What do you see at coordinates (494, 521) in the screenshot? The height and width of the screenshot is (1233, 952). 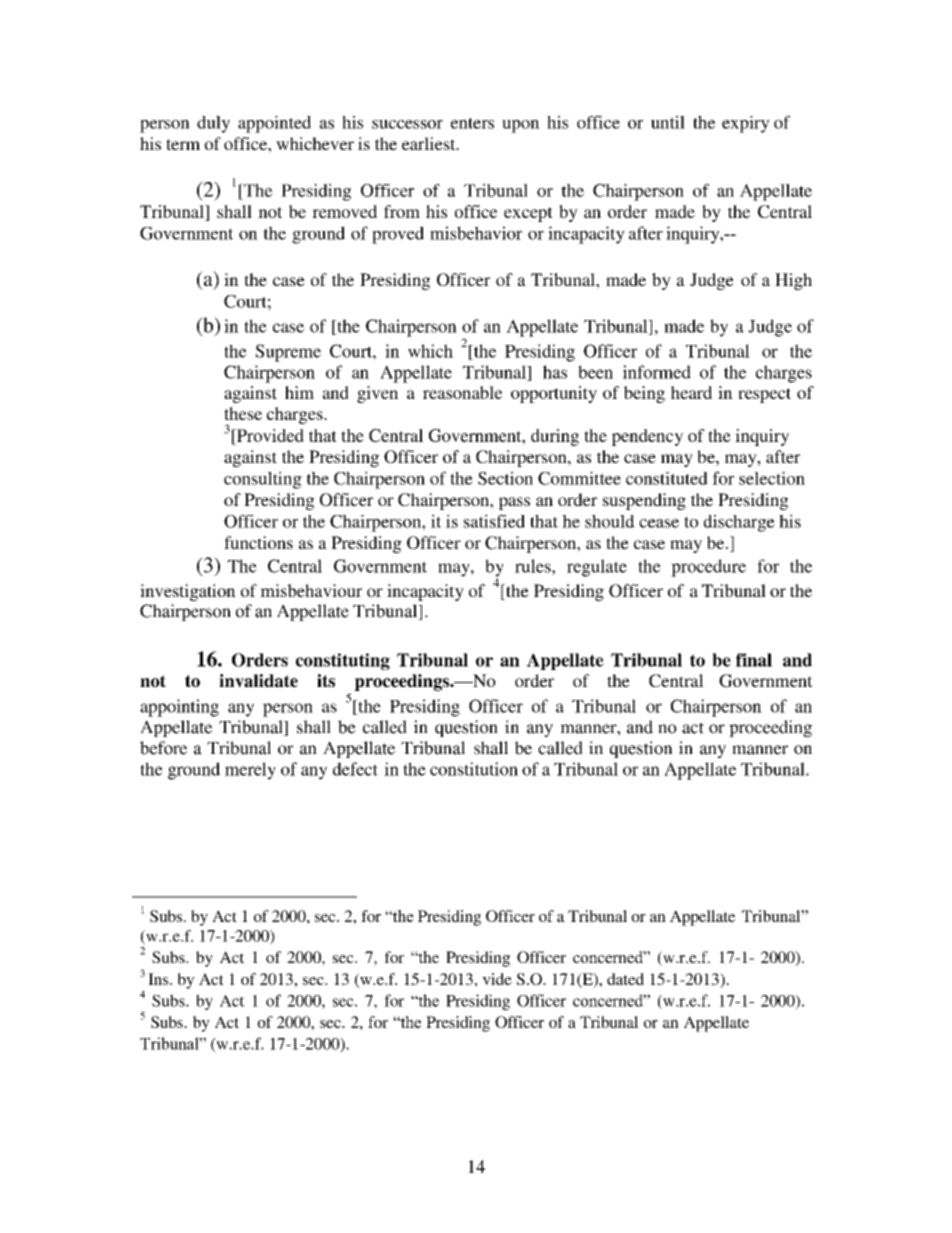 I see `satisfied` at bounding box center [494, 521].
